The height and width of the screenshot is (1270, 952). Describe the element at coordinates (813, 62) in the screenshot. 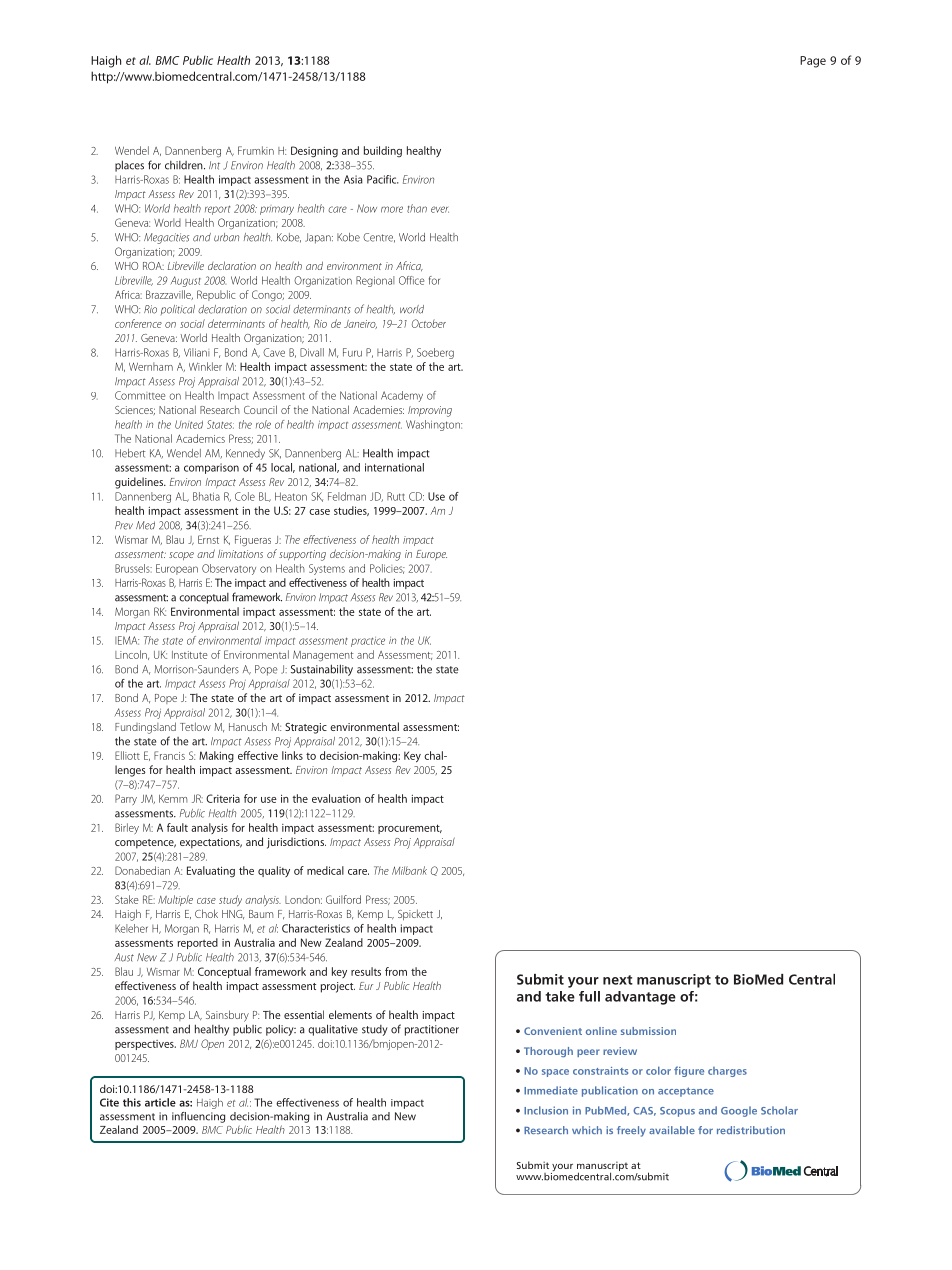

I see `Page` at that location.
